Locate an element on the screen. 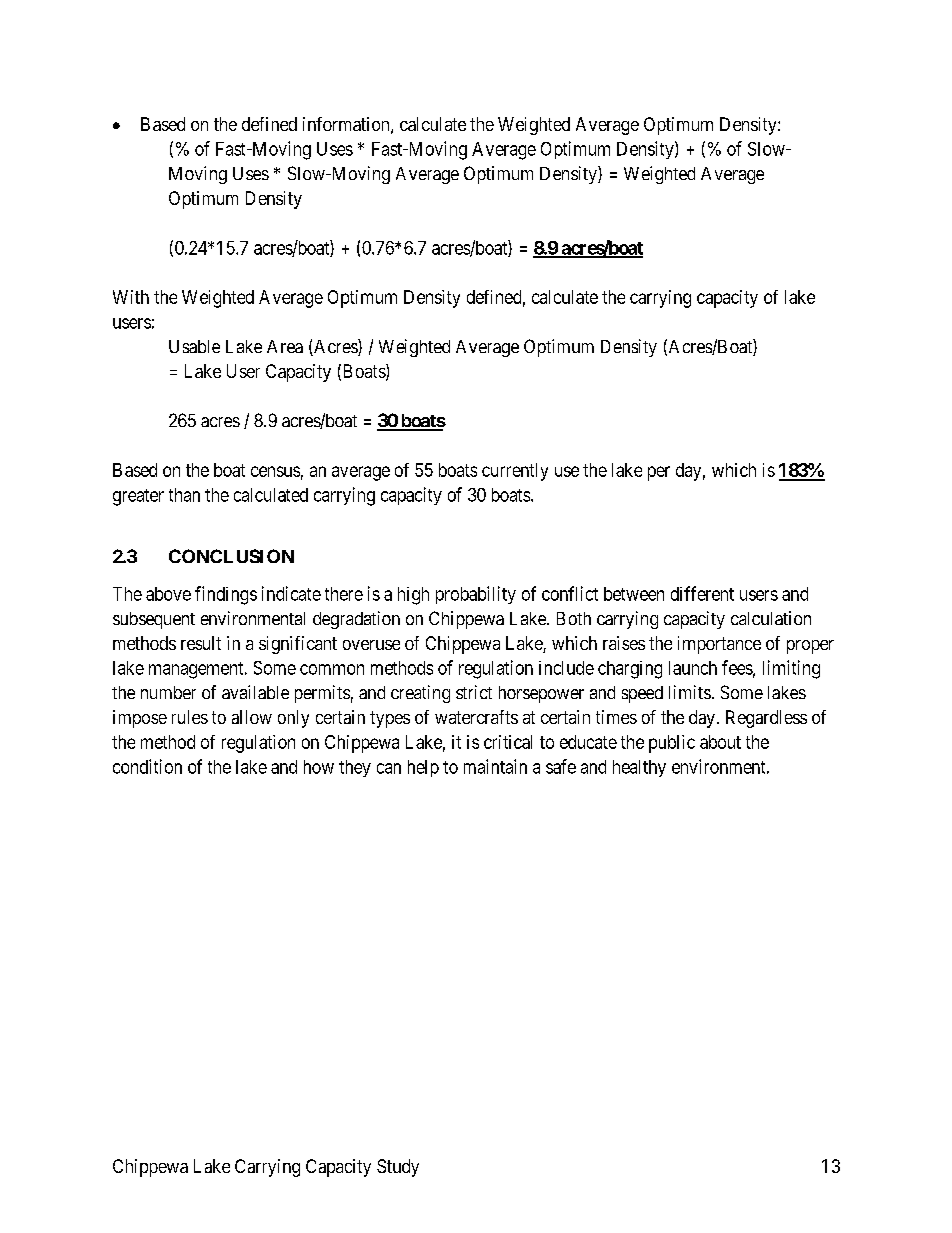  about is located at coordinates (720, 742).
